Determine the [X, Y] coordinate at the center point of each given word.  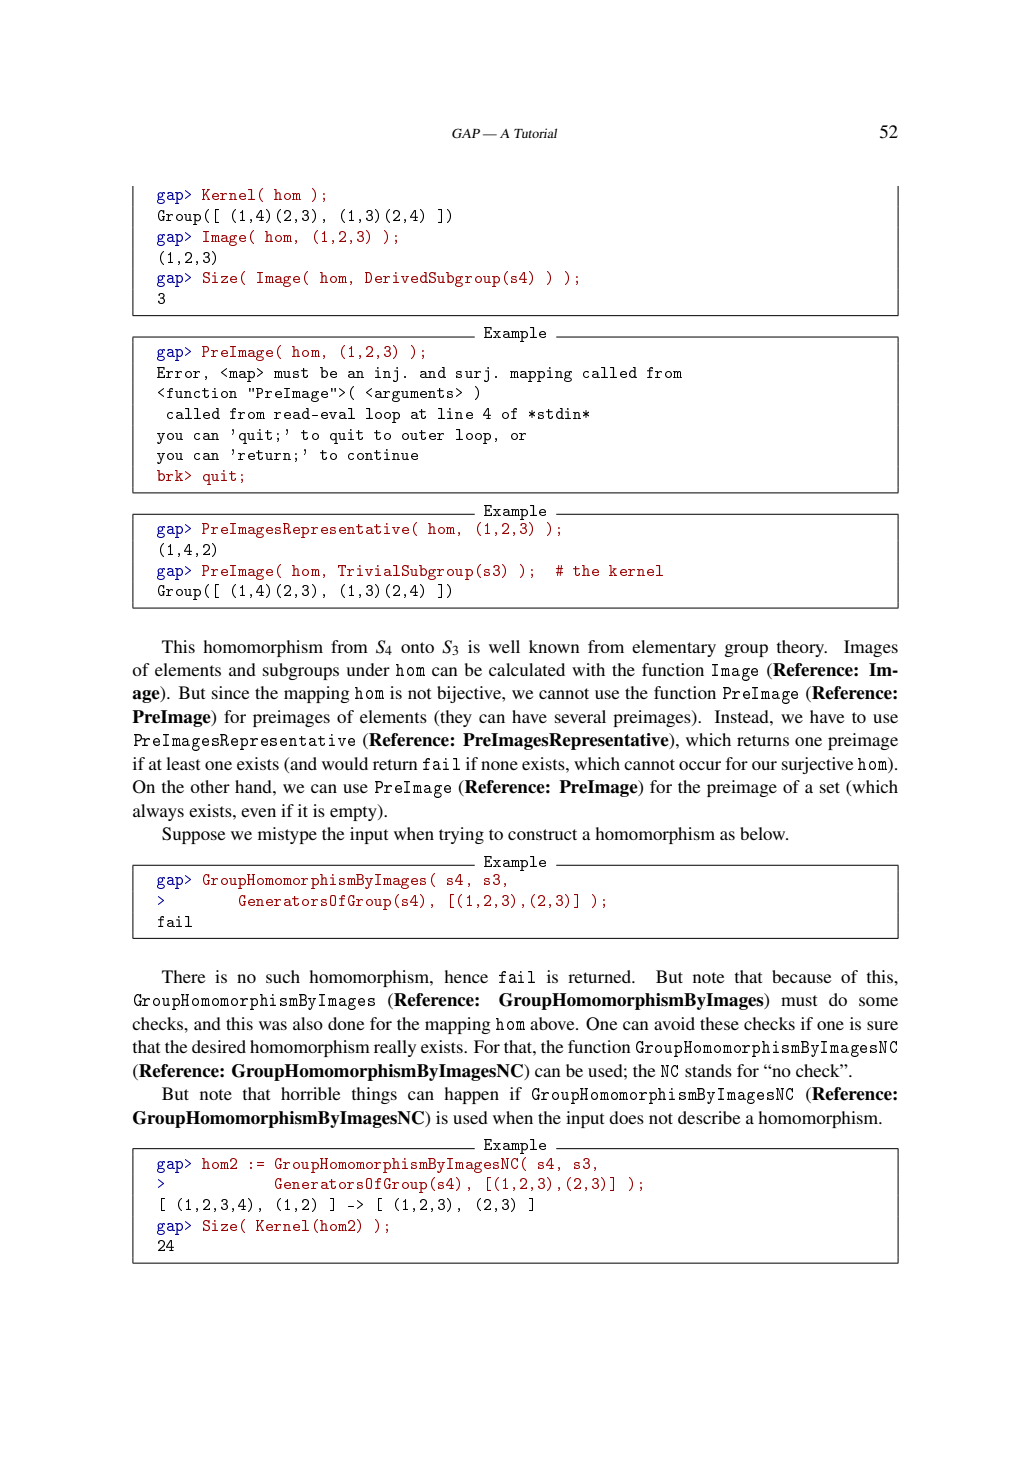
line [455, 413]
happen [471, 1095]
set [830, 787]
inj [386, 374]
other [210, 786]
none [499, 765]
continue [383, 454]
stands [708, 1070]
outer [423, 435]
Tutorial [535, 133]
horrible [311, 1093]
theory [802, 648]
